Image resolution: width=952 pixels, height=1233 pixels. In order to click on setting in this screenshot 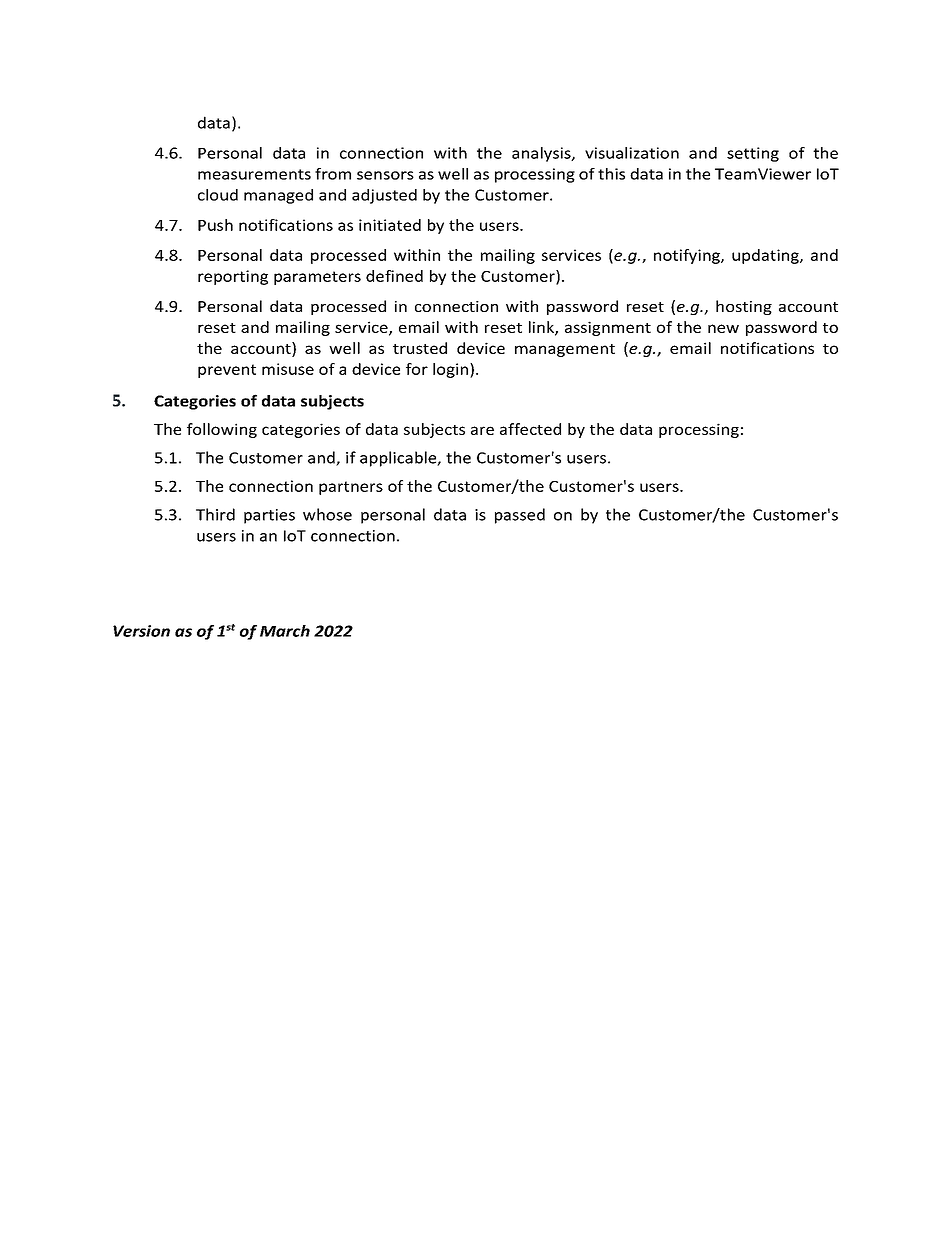, I will do `click(753, 154)`.
